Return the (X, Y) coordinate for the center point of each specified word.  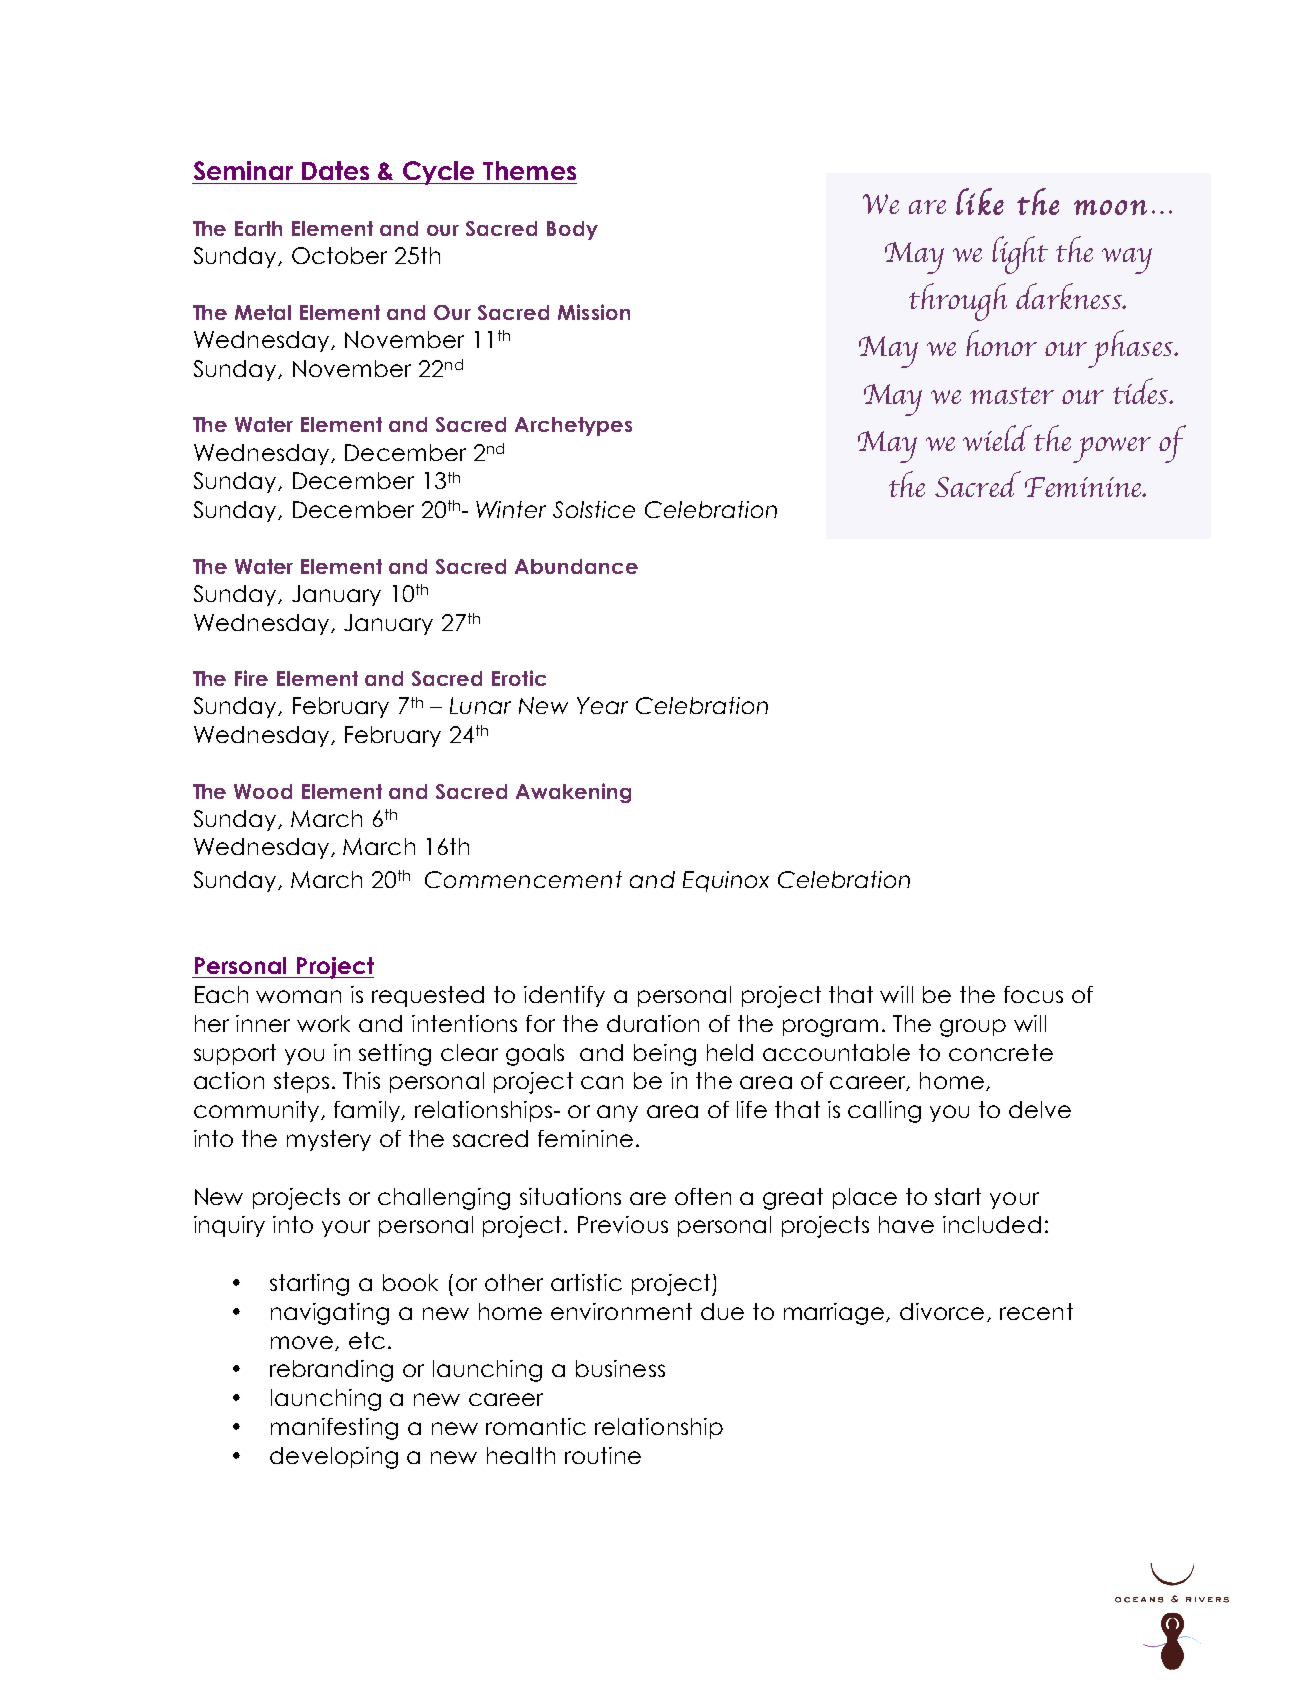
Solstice (594, 509)
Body (572, 230)
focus (1033, 994)
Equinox (726, 881)
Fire (251, 678)
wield (997, 438)
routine (603, 1455)
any (617, 1113)
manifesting (334, 1429)
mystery (329, 1140)
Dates (335, 170)
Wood (263, 791)
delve (1040, 1109)
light (1020, 255)
